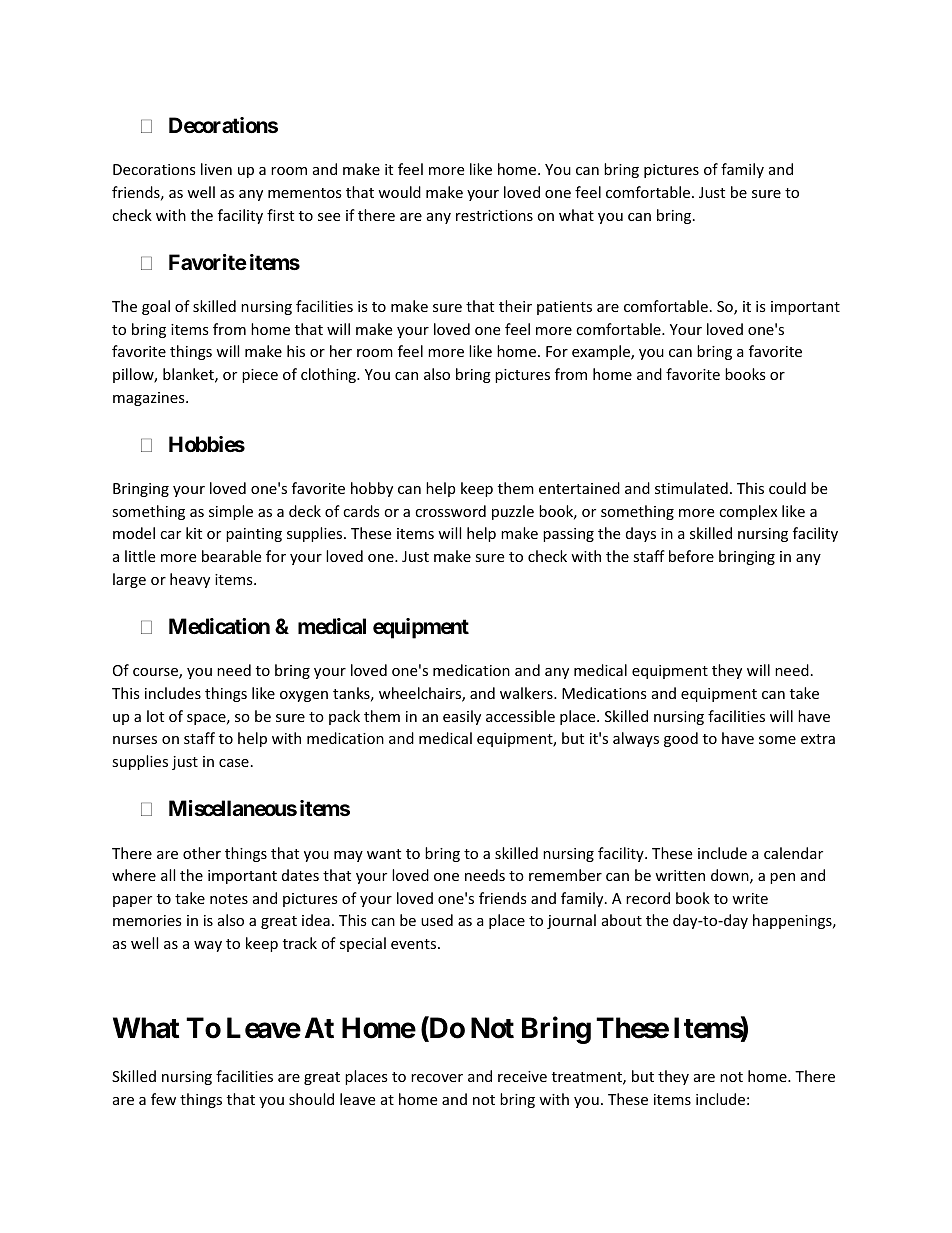 The image size is (952, 1233). What do you see at coordinates (450, 511) in the document?
I see `crossword` at bounding box center [450, 511].
